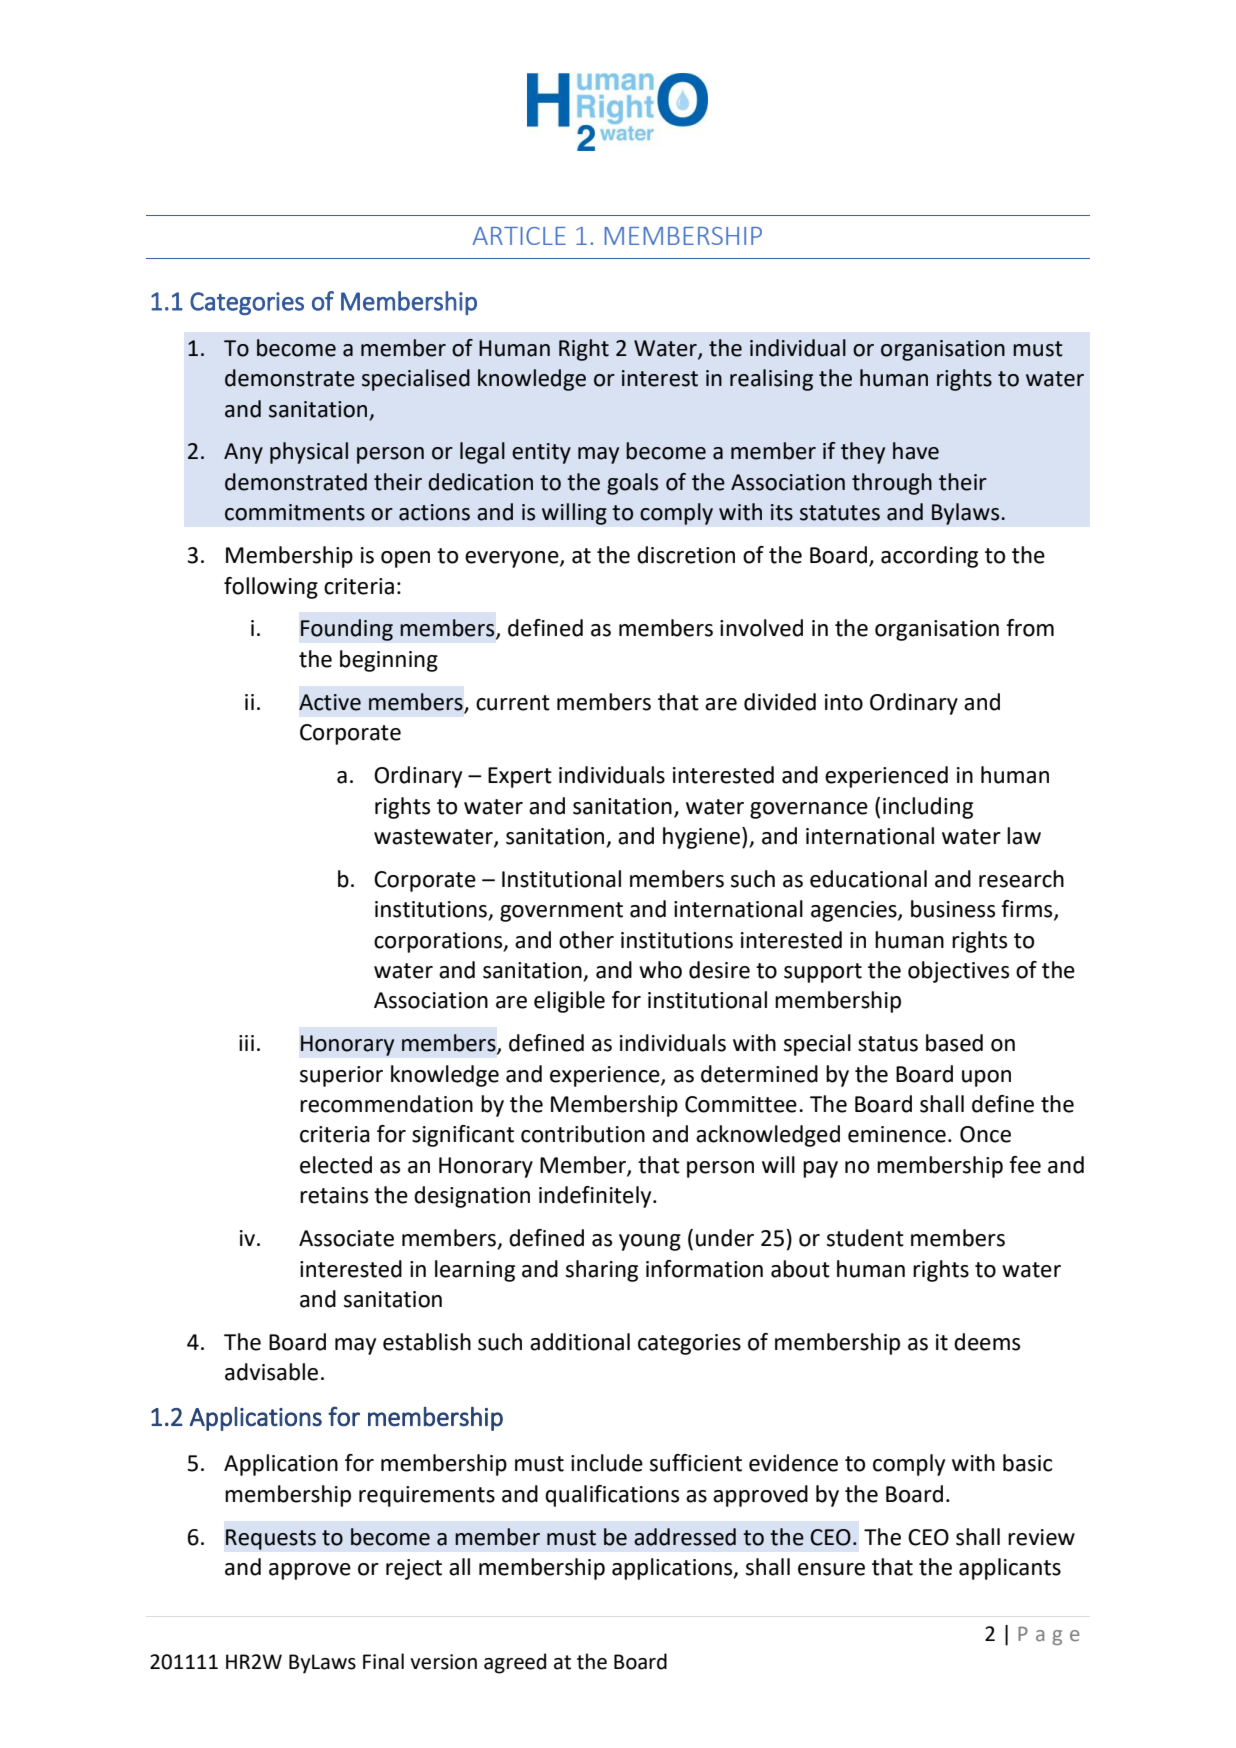 The width and height of the image is (1236, 1748). I want to click on including, so click(928, 808).
